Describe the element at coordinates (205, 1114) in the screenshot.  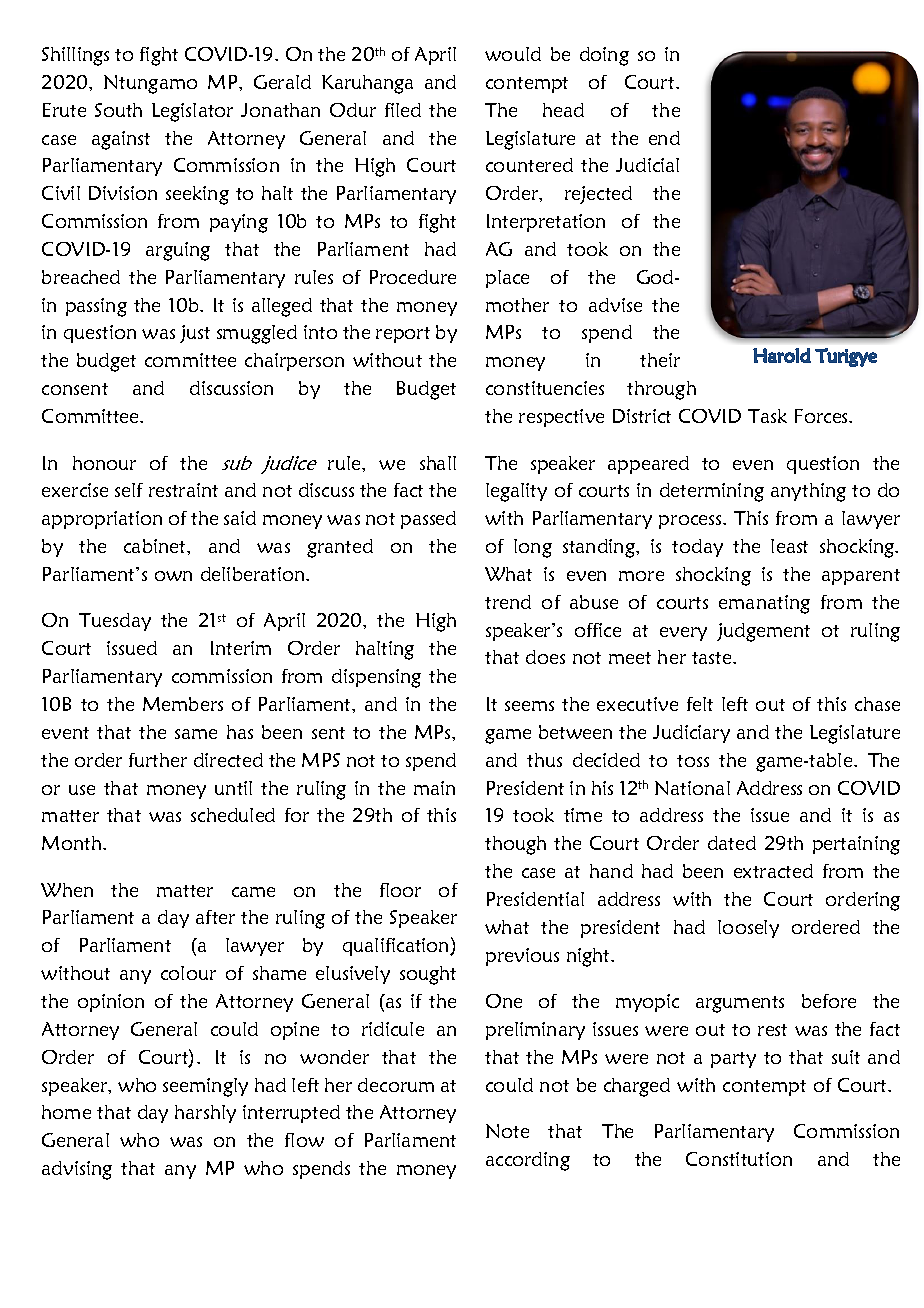
I see `harshly` at that location.
